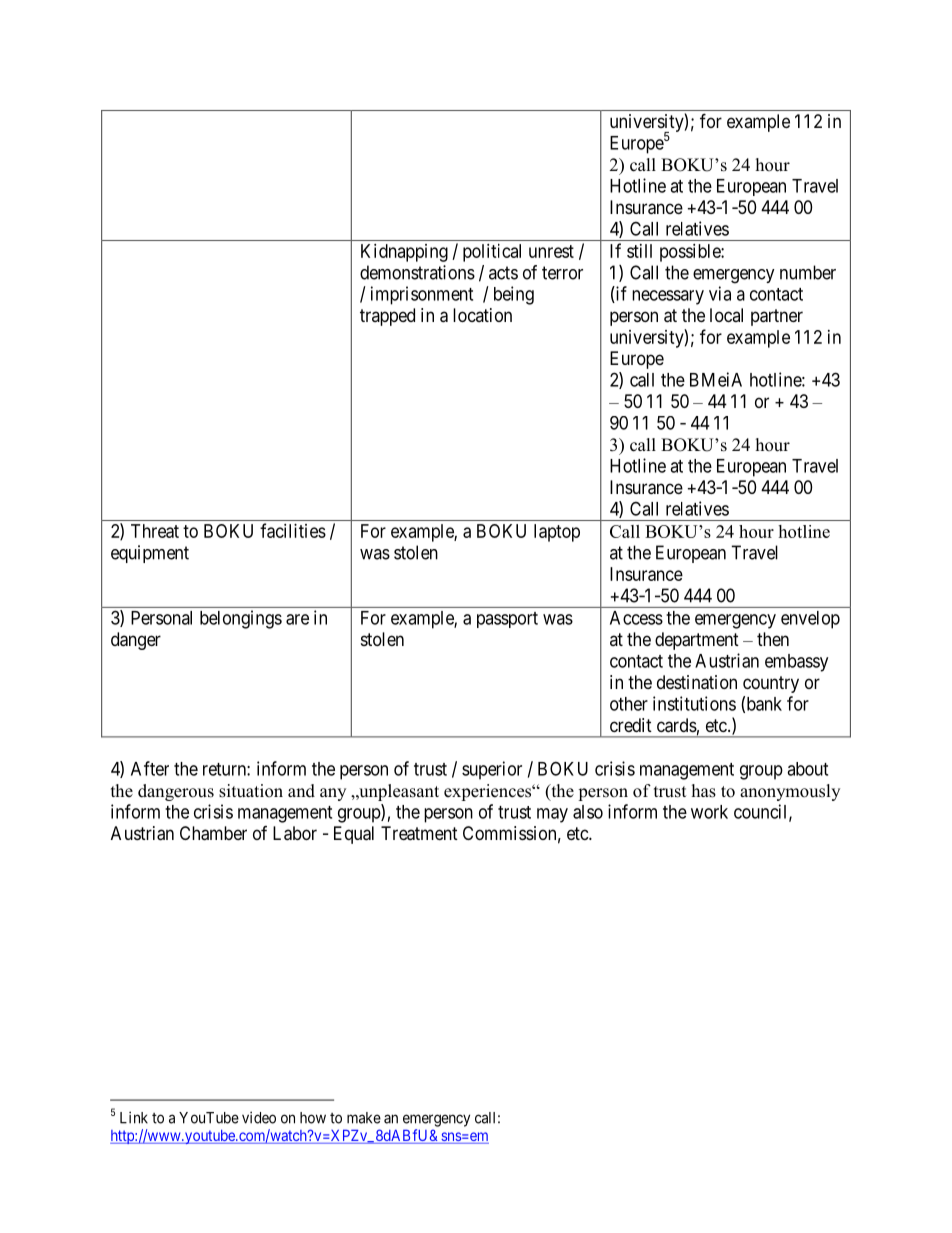 The width and height of the screenshot is (952, 1233). I want to click on Threat, so click(155, 531).
